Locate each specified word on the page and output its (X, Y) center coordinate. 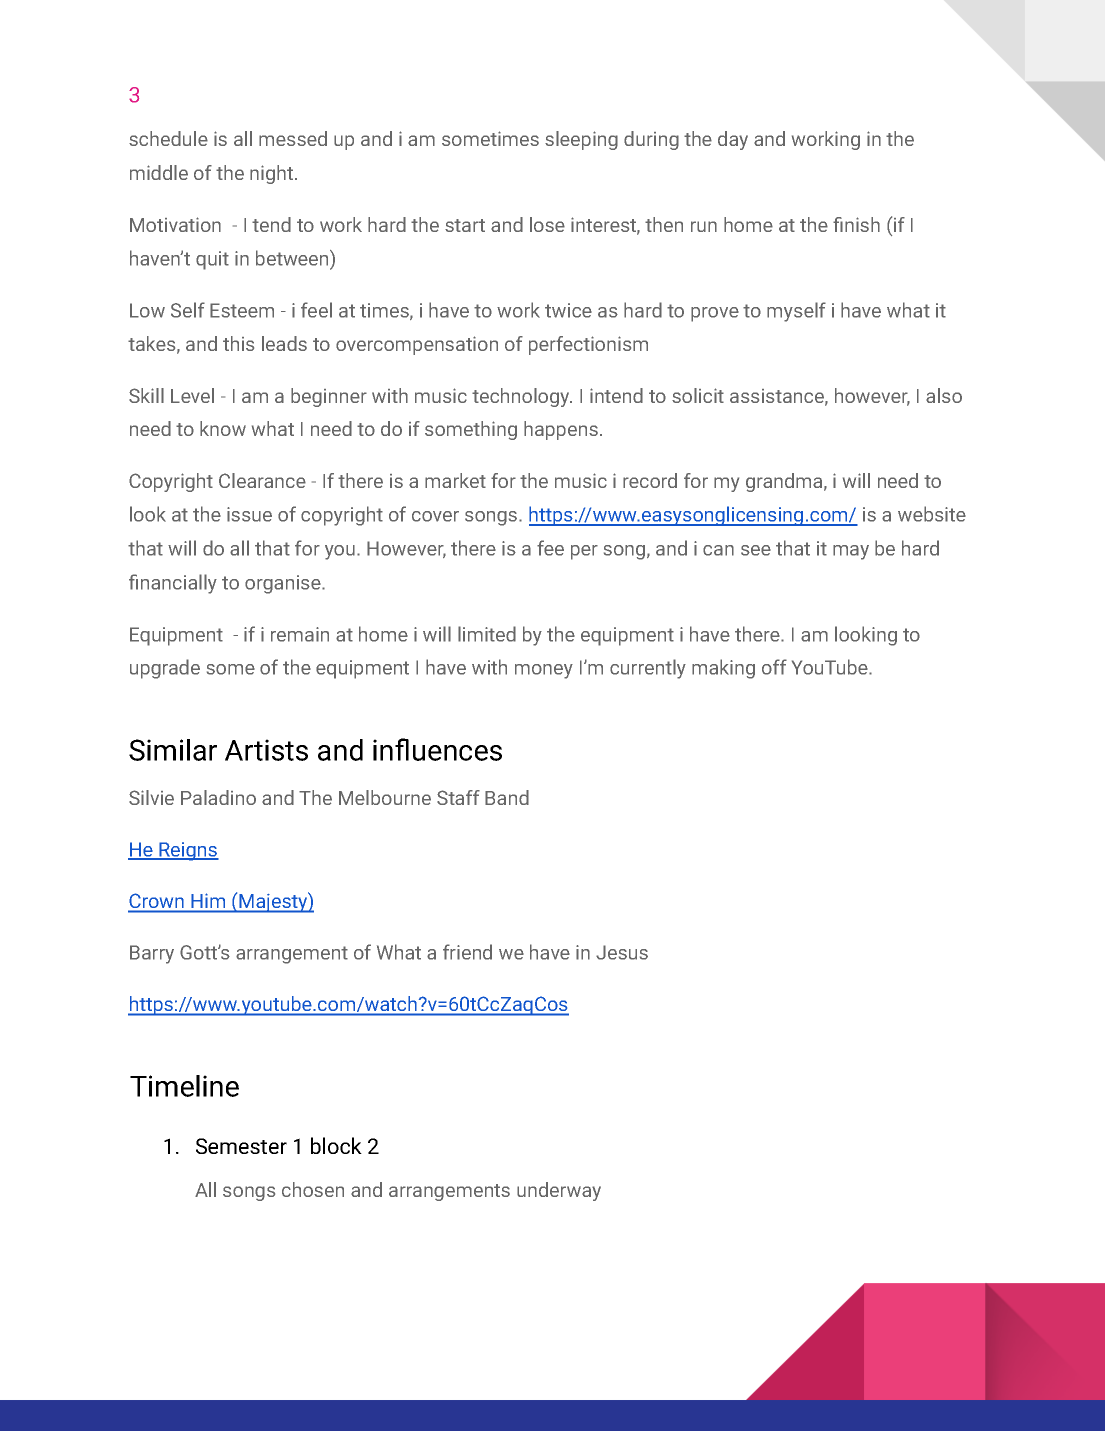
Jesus (622, 952)
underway (559, 1191)
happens (561, 430)
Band (507, 797)
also (944, 395)
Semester (241, 1146)
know (223, 428)
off (774, 667)
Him (208, 901)
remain (300, 634)
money (544, 671)
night (273, 174)
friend (467, 952)
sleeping (581, 140)
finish (856, 224)
